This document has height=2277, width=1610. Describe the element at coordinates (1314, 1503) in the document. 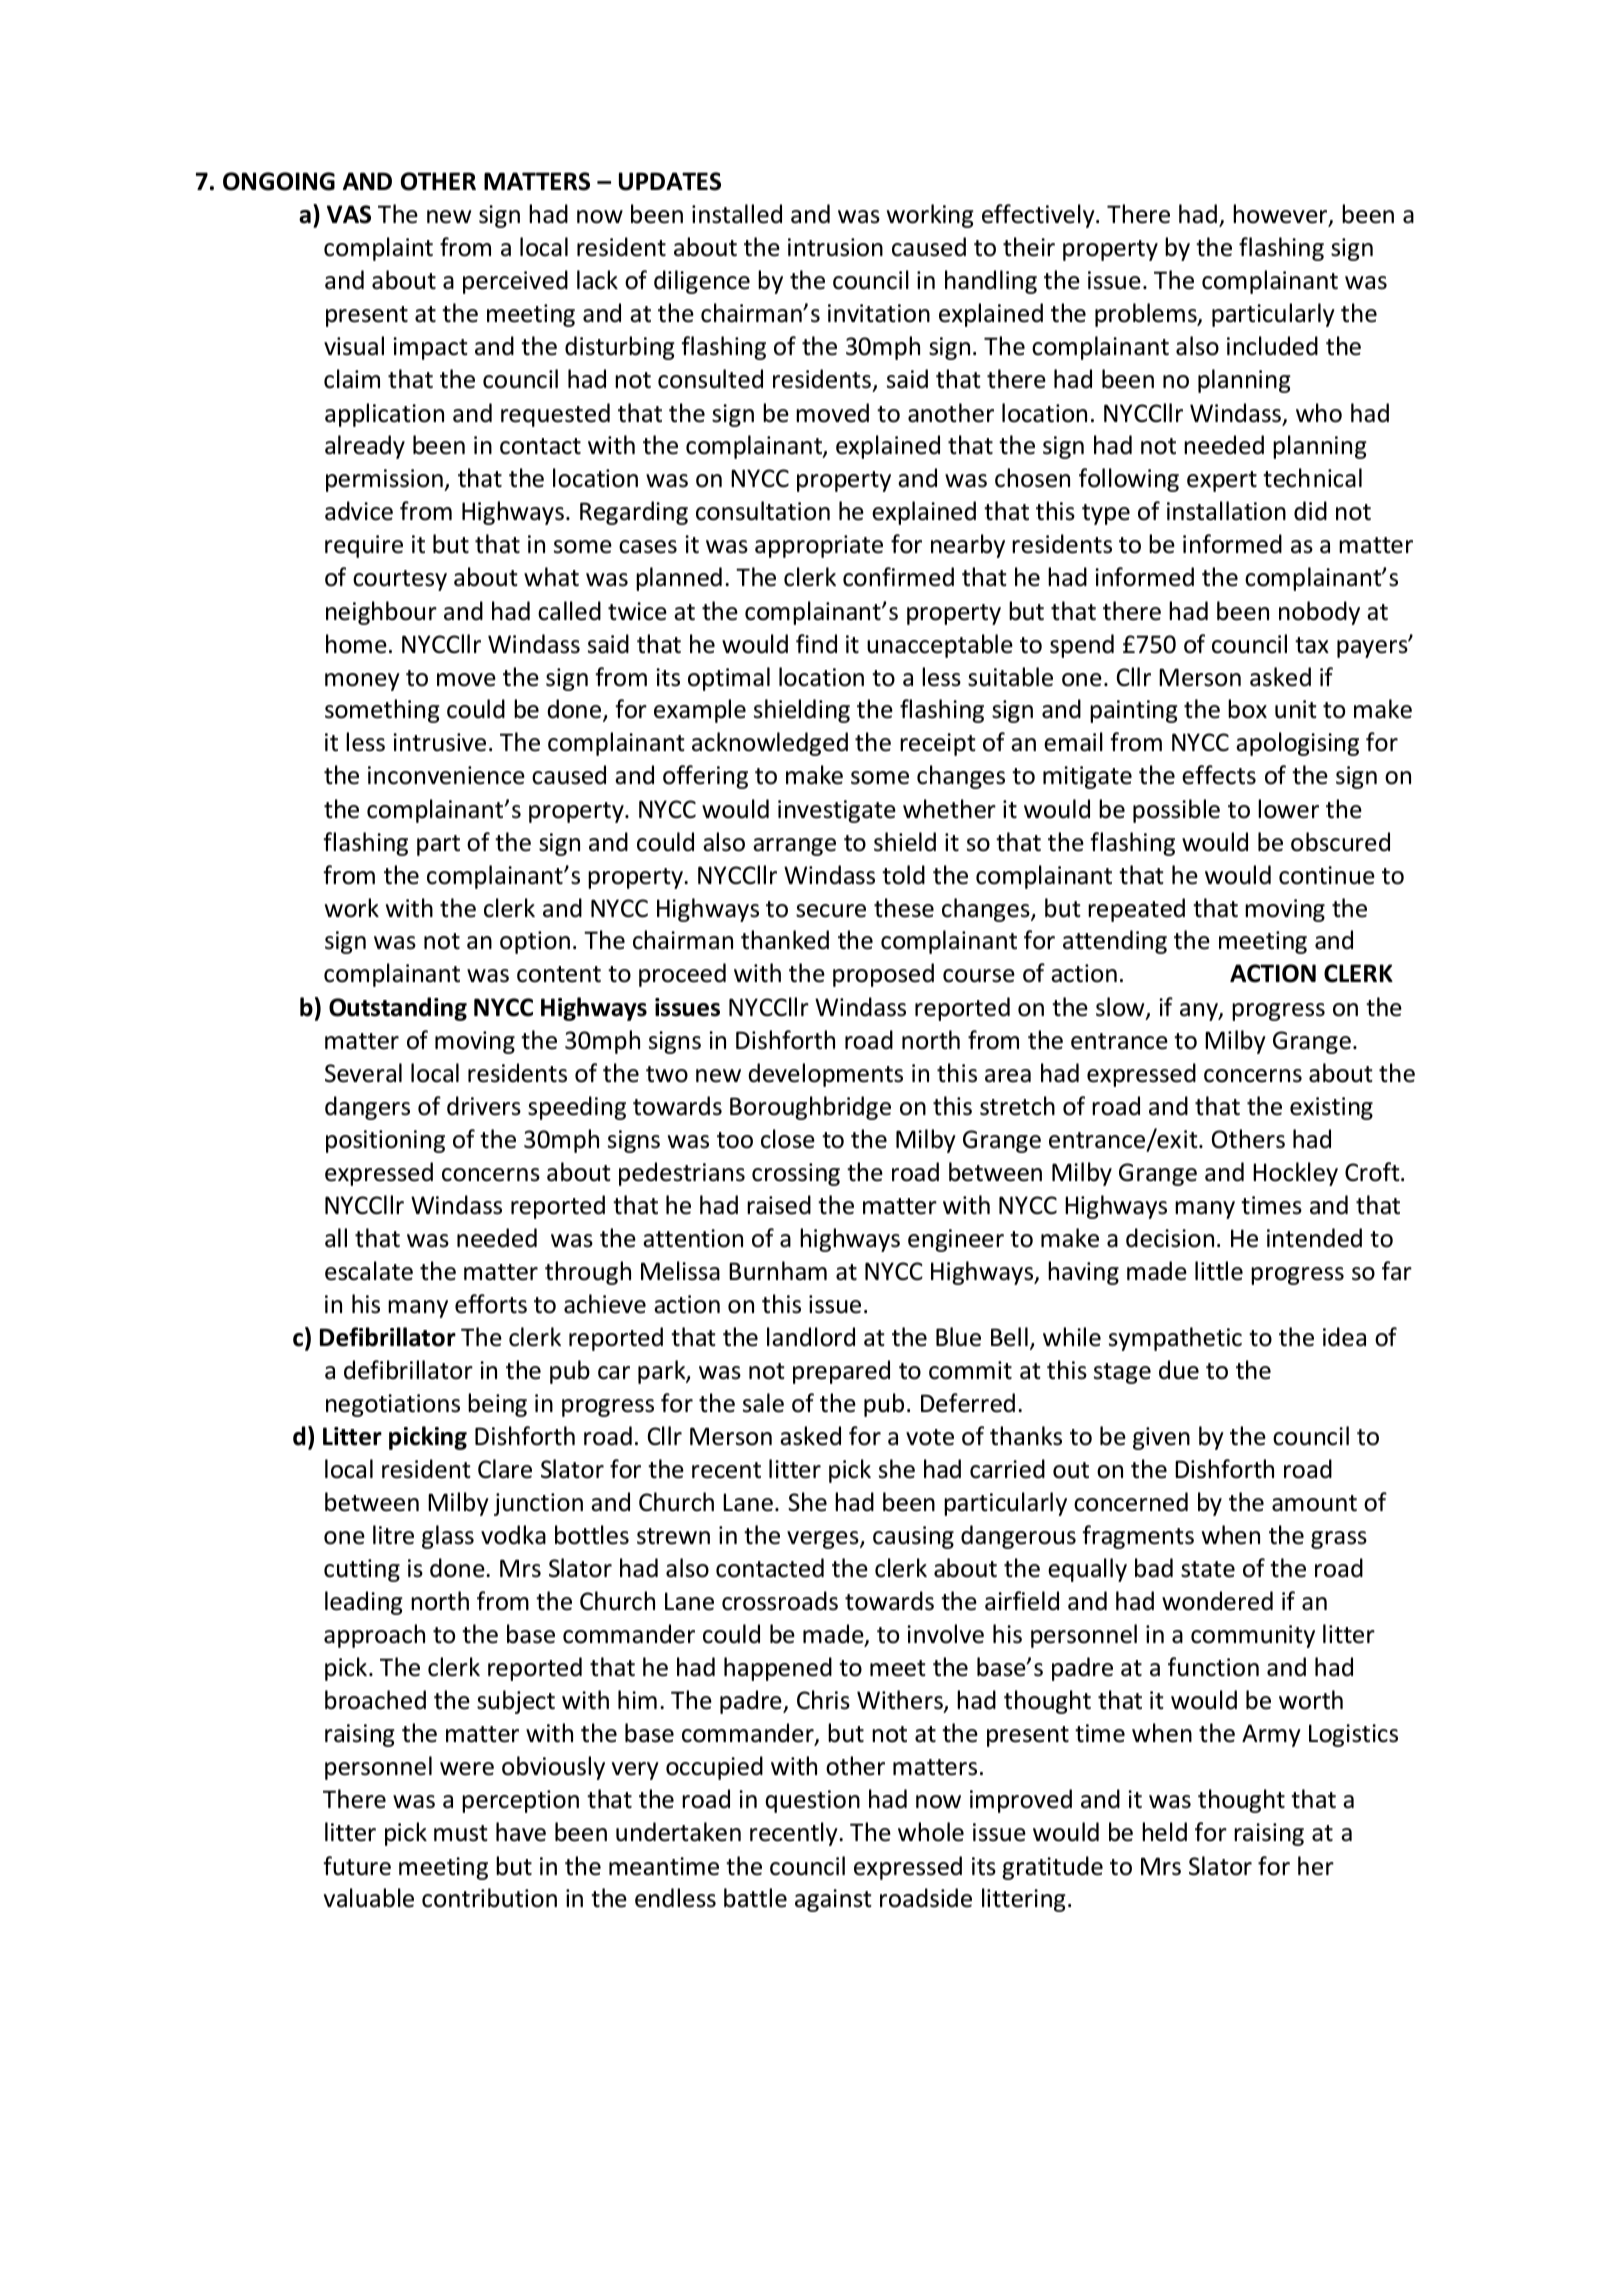

I see `amount` at that location.
